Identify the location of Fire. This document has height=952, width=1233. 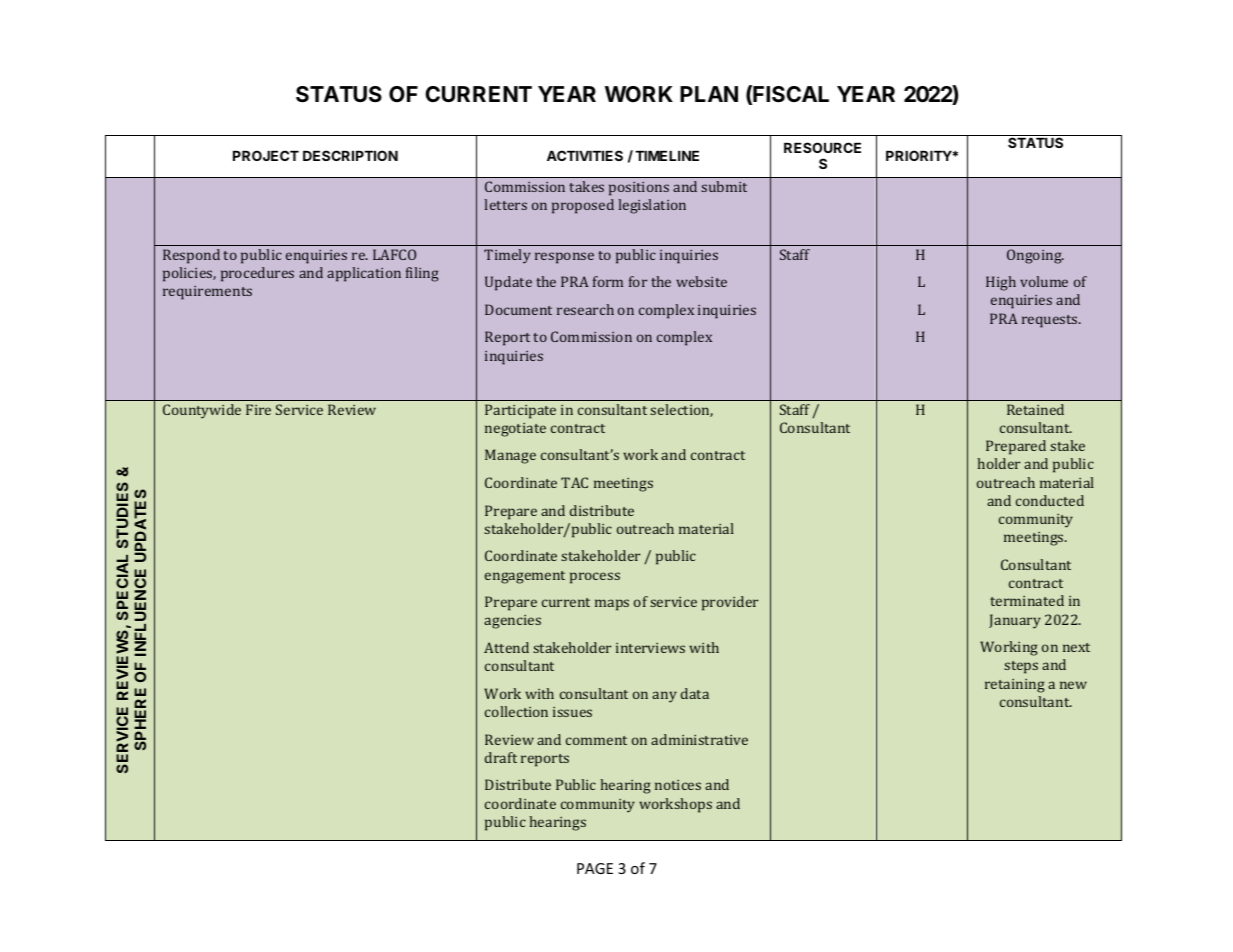
(258, 409).
